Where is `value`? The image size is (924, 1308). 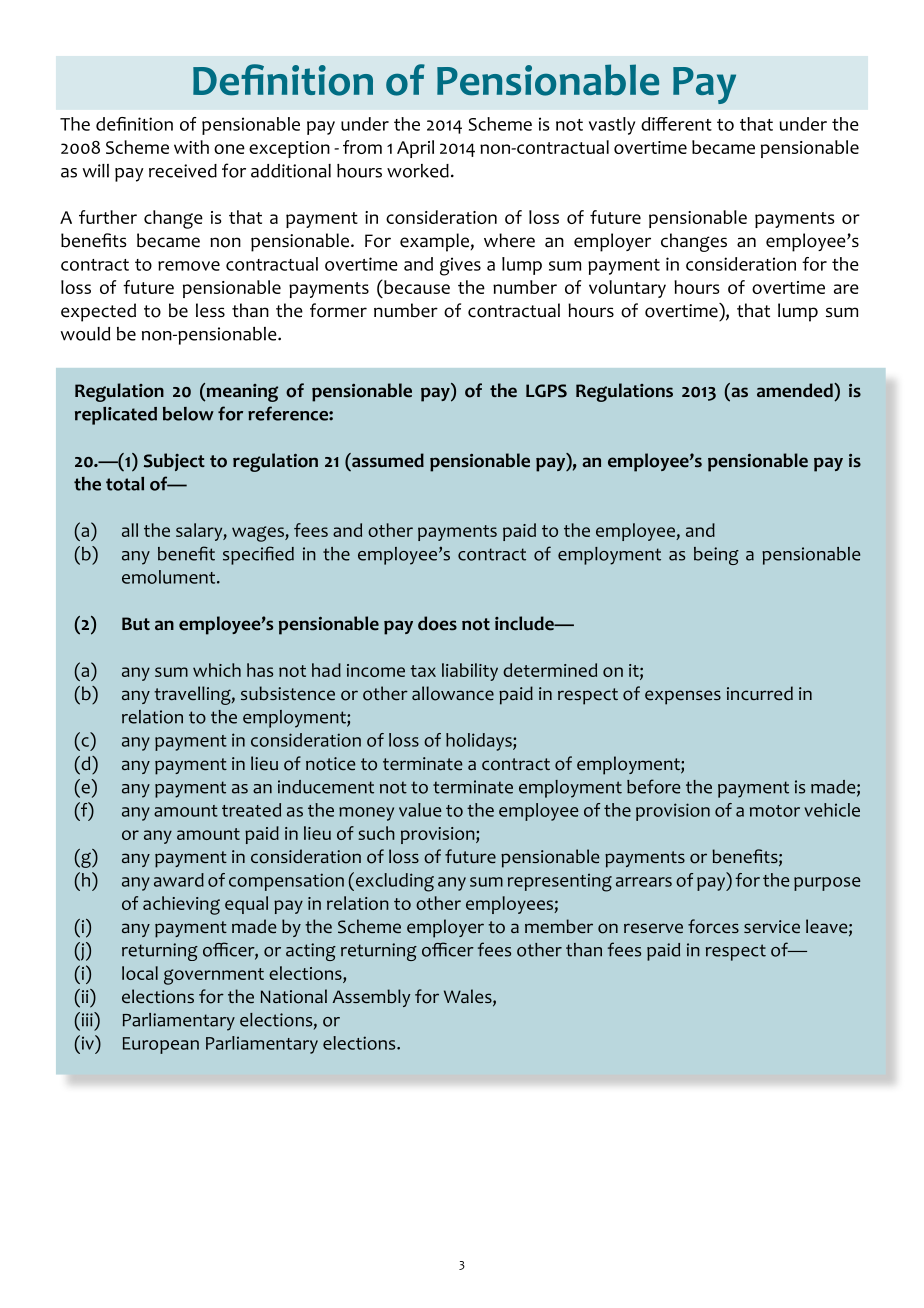 value is located at coordinates (420, 810).
